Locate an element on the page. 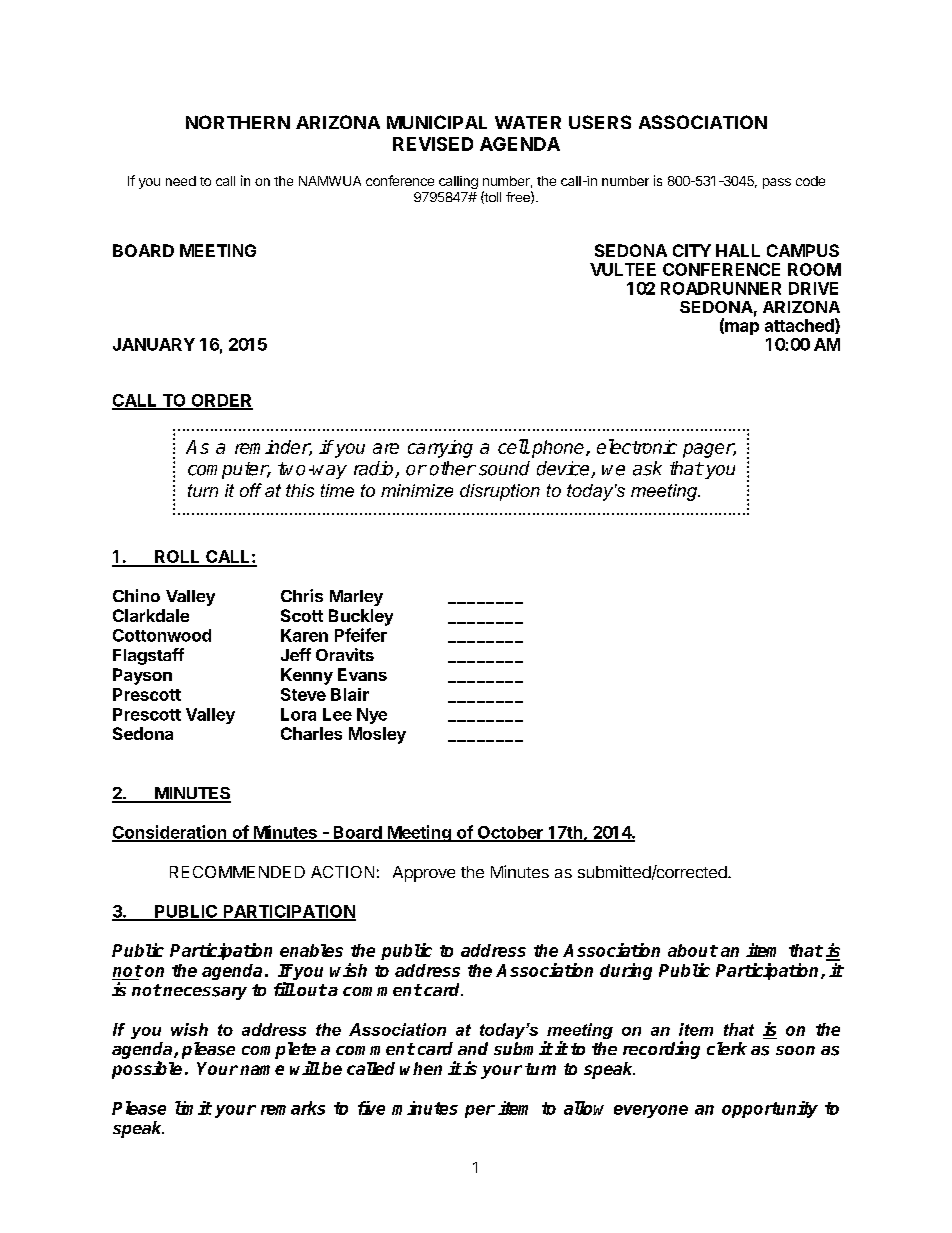 This document has width=952, height=1233. Buckley is located at coordinates (361, 617).
